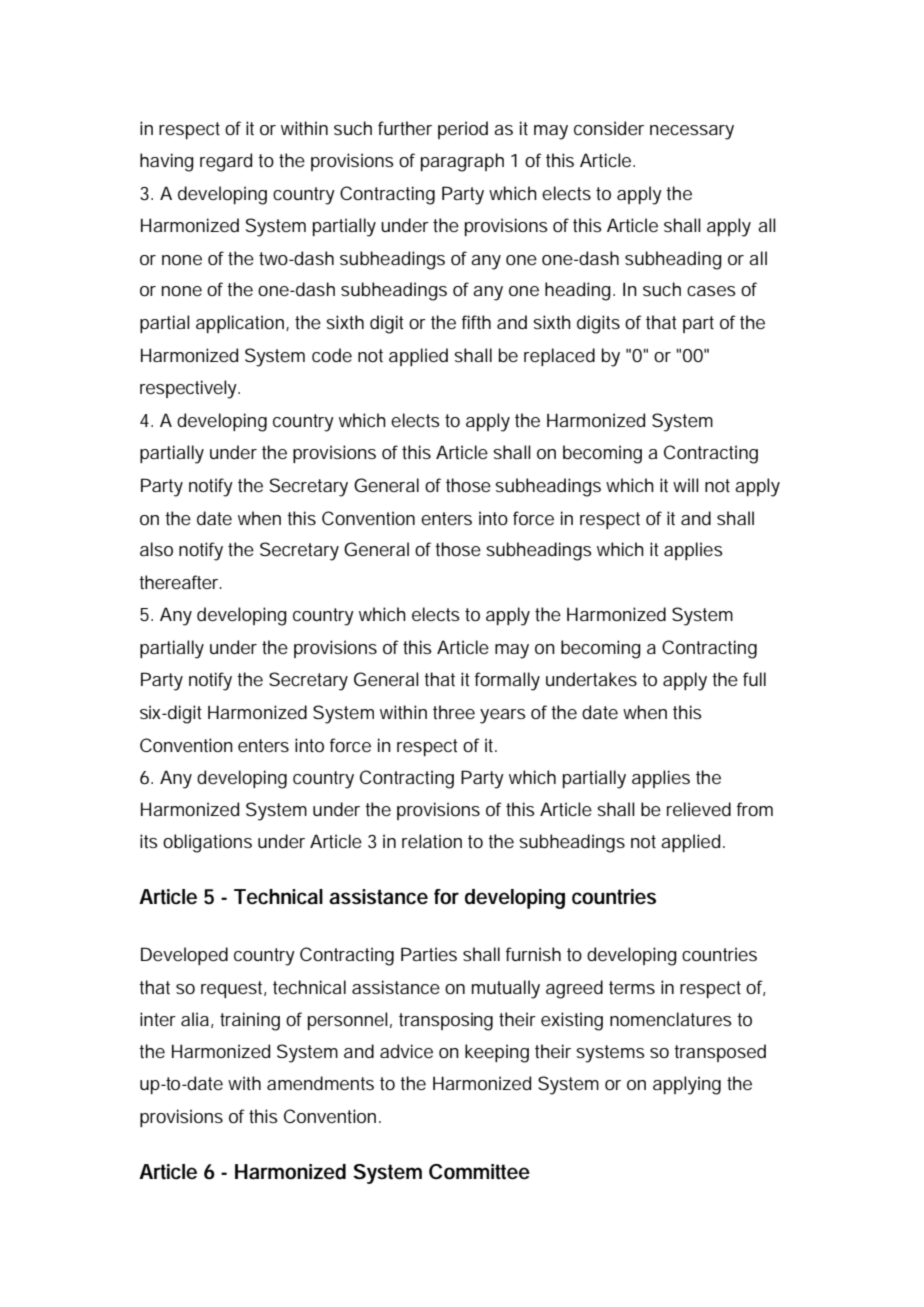 Image resolution: width=924 pixels, height=1307 pixels. Describe the element at coordinates (454, 712) in the image. I see `three` at that location.
